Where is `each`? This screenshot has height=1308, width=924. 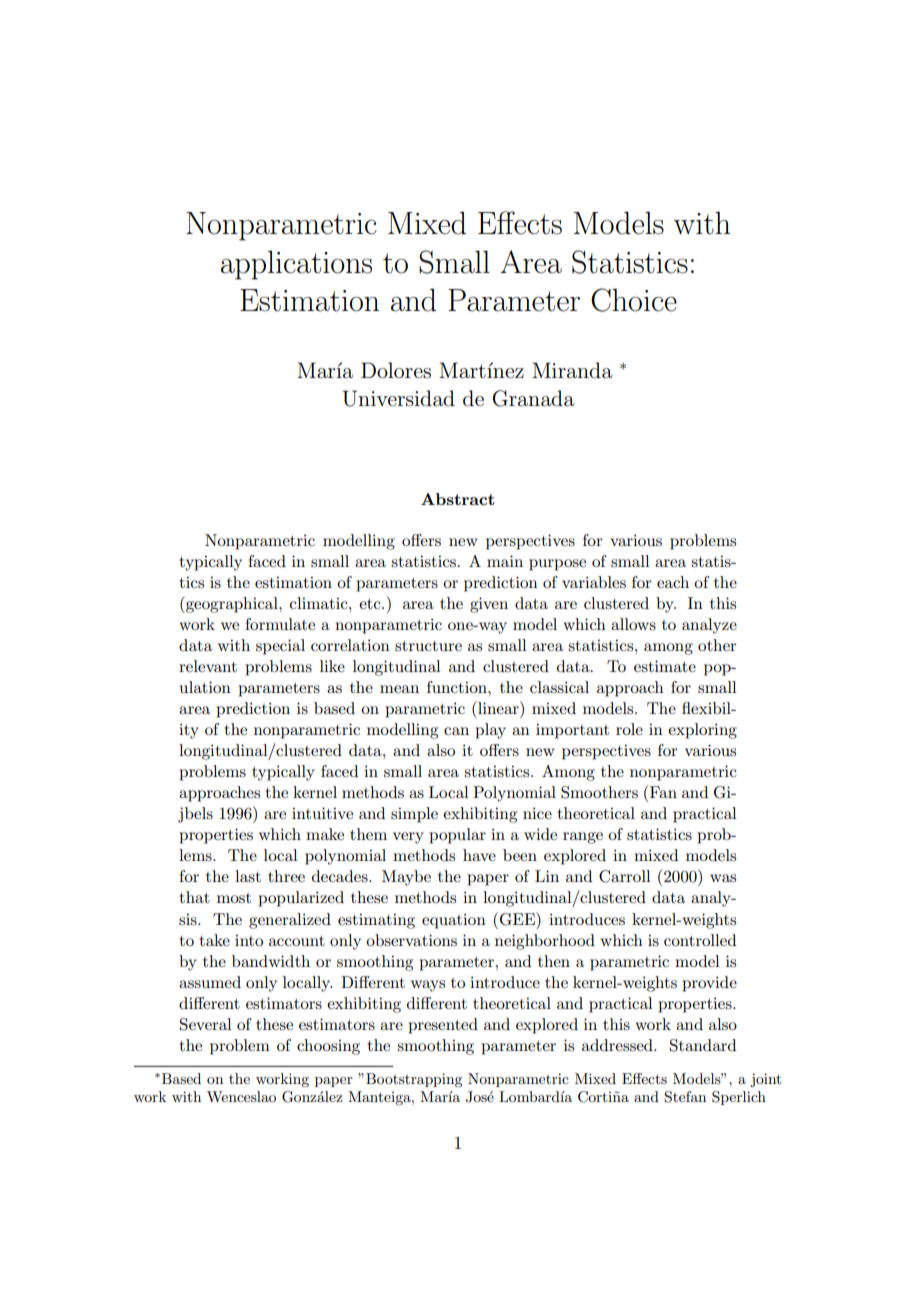
each is located at coordinates (673, 582).
